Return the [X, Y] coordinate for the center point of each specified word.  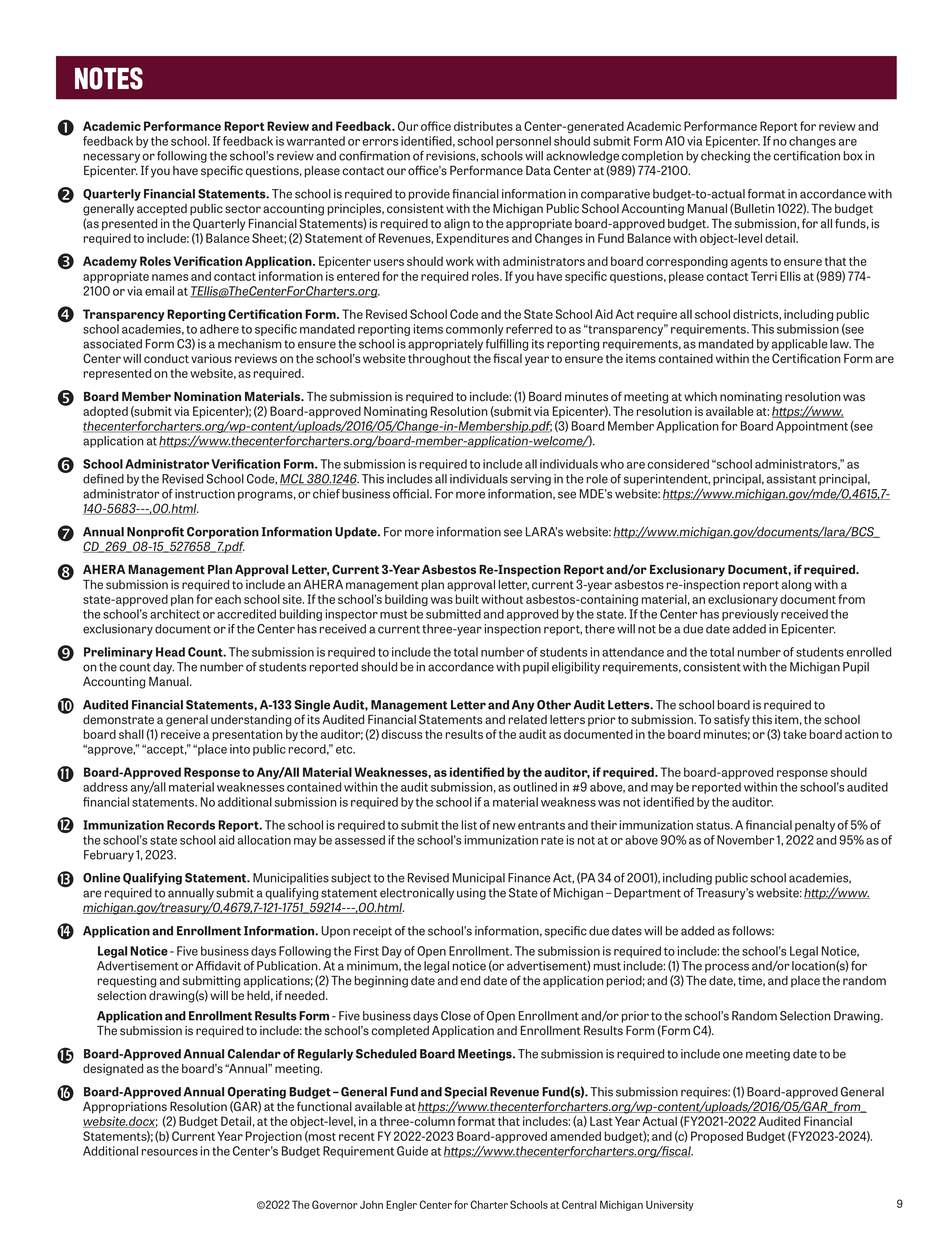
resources [170, 1152]
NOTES [109, 78]
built [467, 599]
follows [753, 931]
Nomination [207, 396]
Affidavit [218, 966]
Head [170, 652]
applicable [800, 345]
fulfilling [507, 345]
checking [725, 157]
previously [750, 615]
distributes [483, 126]
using [471, 894]
